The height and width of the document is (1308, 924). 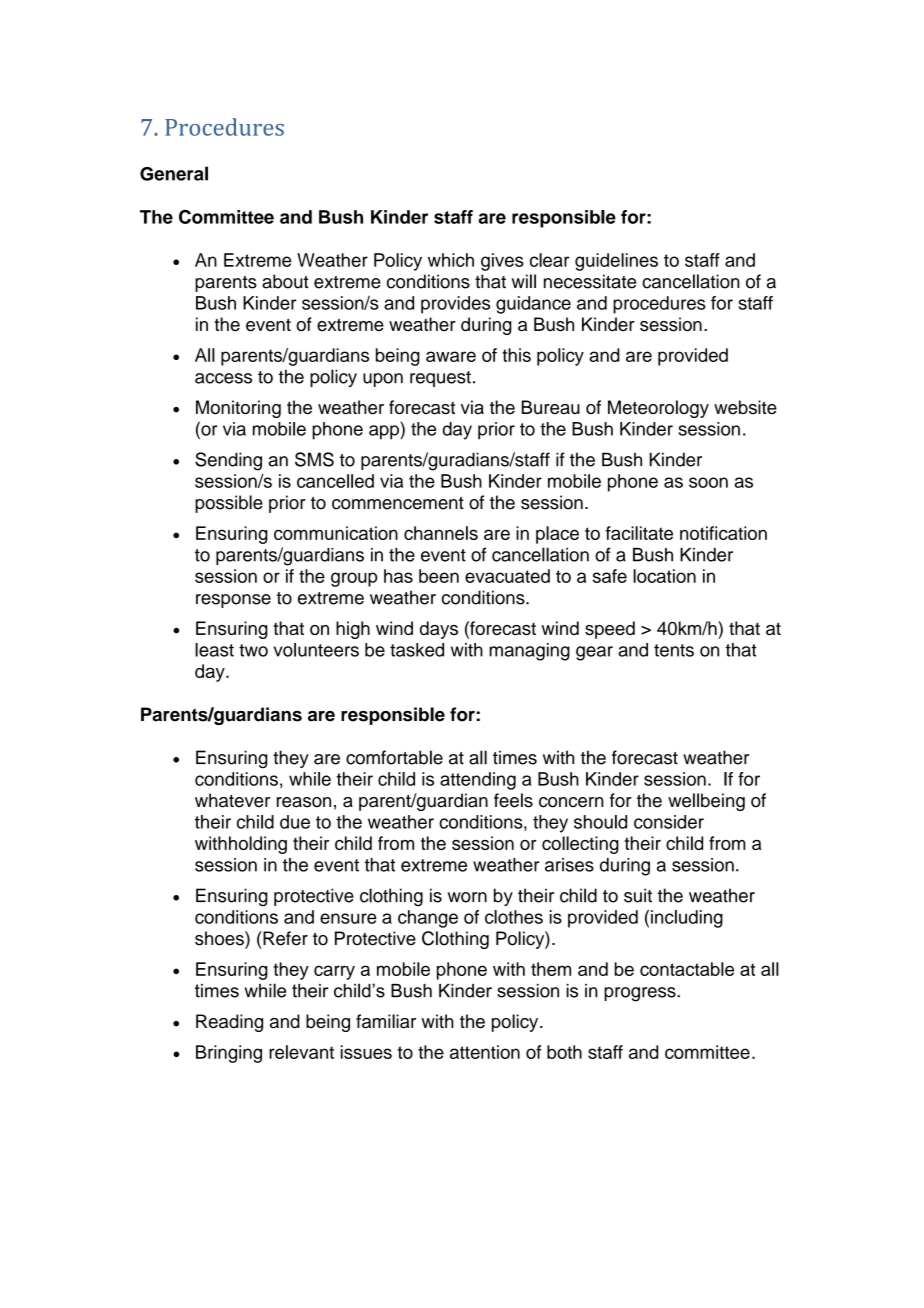 What do you see at coordinates (228, 461) in the document?
I see `Sending` at bounding box center [228, 461].
